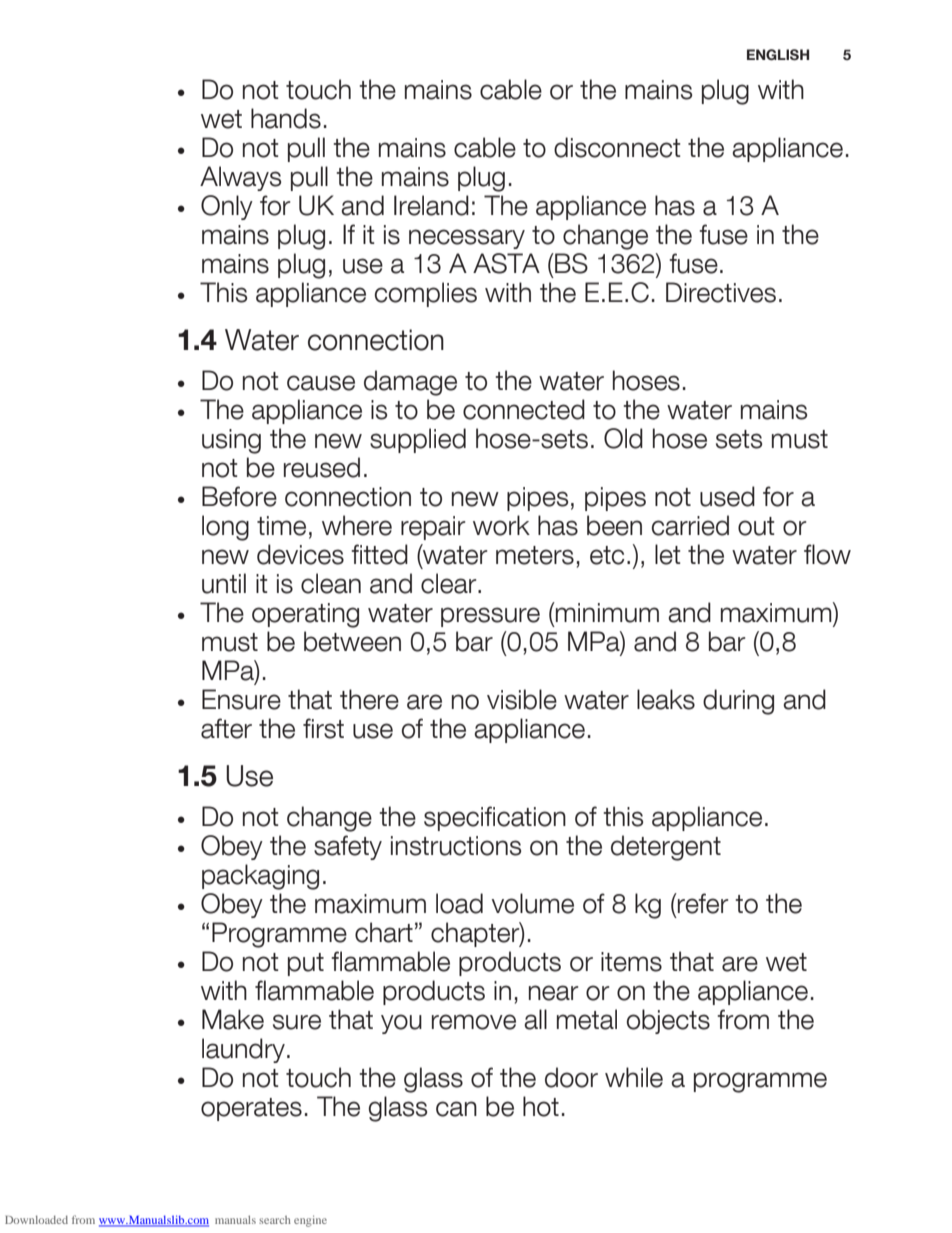 This document has height=1233, width=952. What do you see at coordinates (778, 55) in the document?
I see `ENGLISH` at bounding box center [778, 55].
